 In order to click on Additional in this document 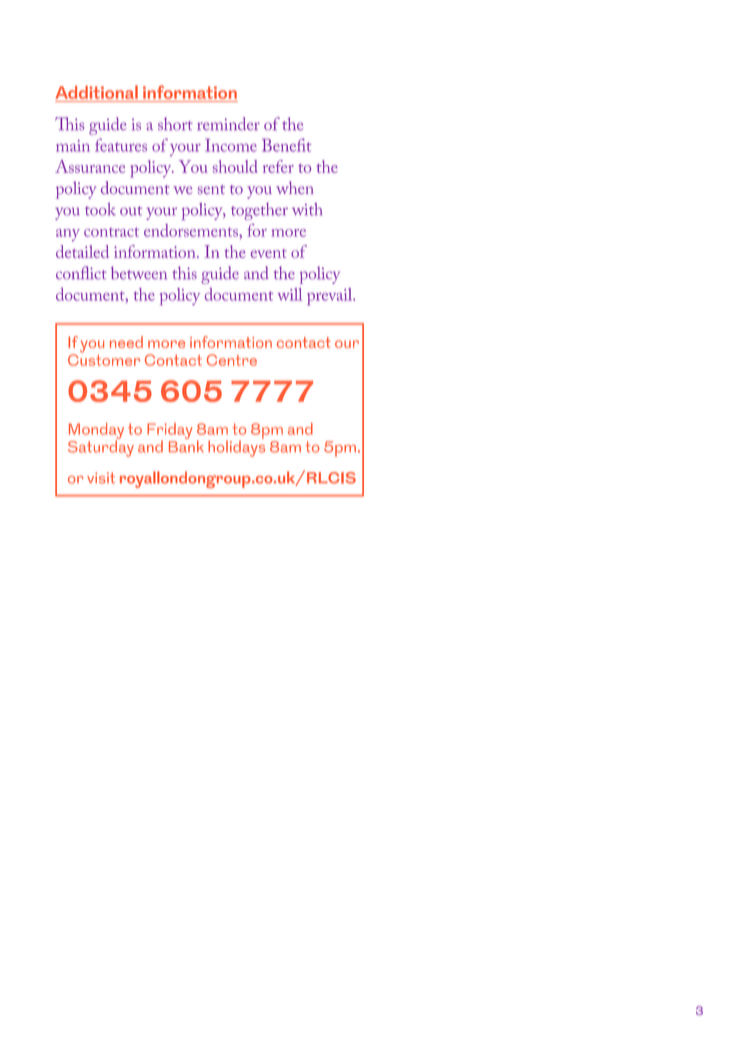, I will do `click(96, 92)`.
